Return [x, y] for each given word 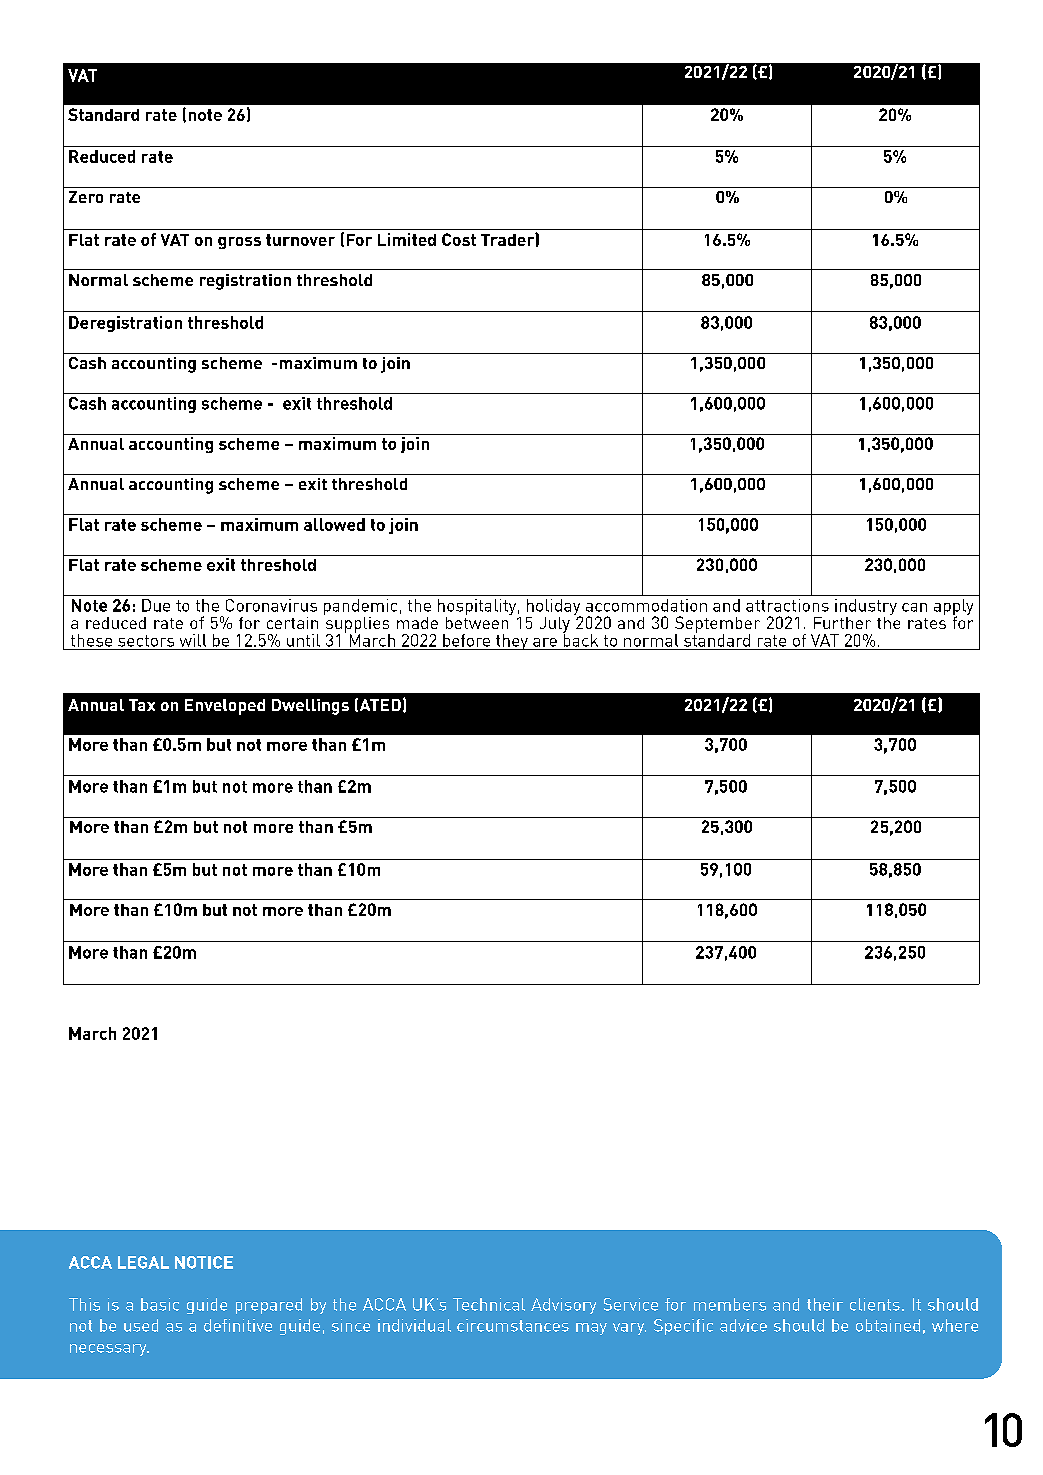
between [478, 621]
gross [239, 243]
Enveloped [225, 707]
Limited [407, 239]
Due [156, 605]
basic [160, 1304]
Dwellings [310, 707]
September [717, 625]
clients [875, 1304]
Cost [459, 239]
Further [842, 623]
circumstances [513, 1325]
